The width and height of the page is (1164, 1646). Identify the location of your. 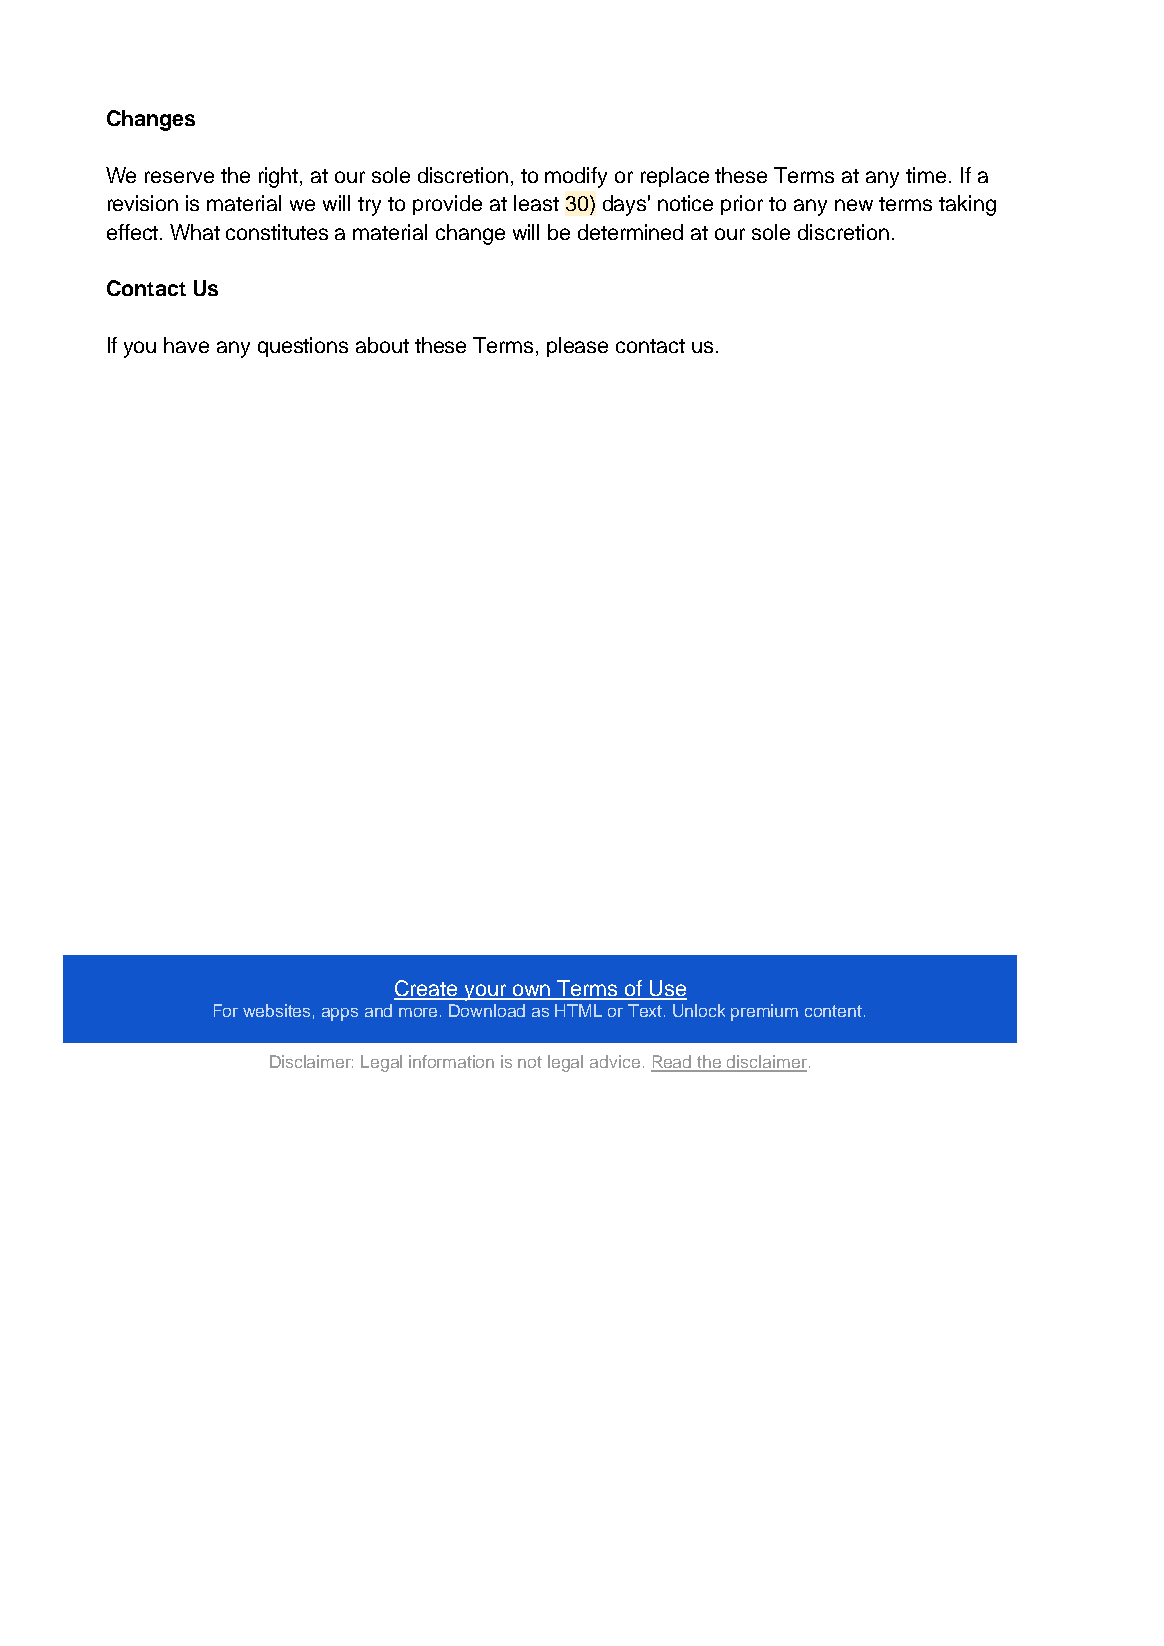
(485, 992).
